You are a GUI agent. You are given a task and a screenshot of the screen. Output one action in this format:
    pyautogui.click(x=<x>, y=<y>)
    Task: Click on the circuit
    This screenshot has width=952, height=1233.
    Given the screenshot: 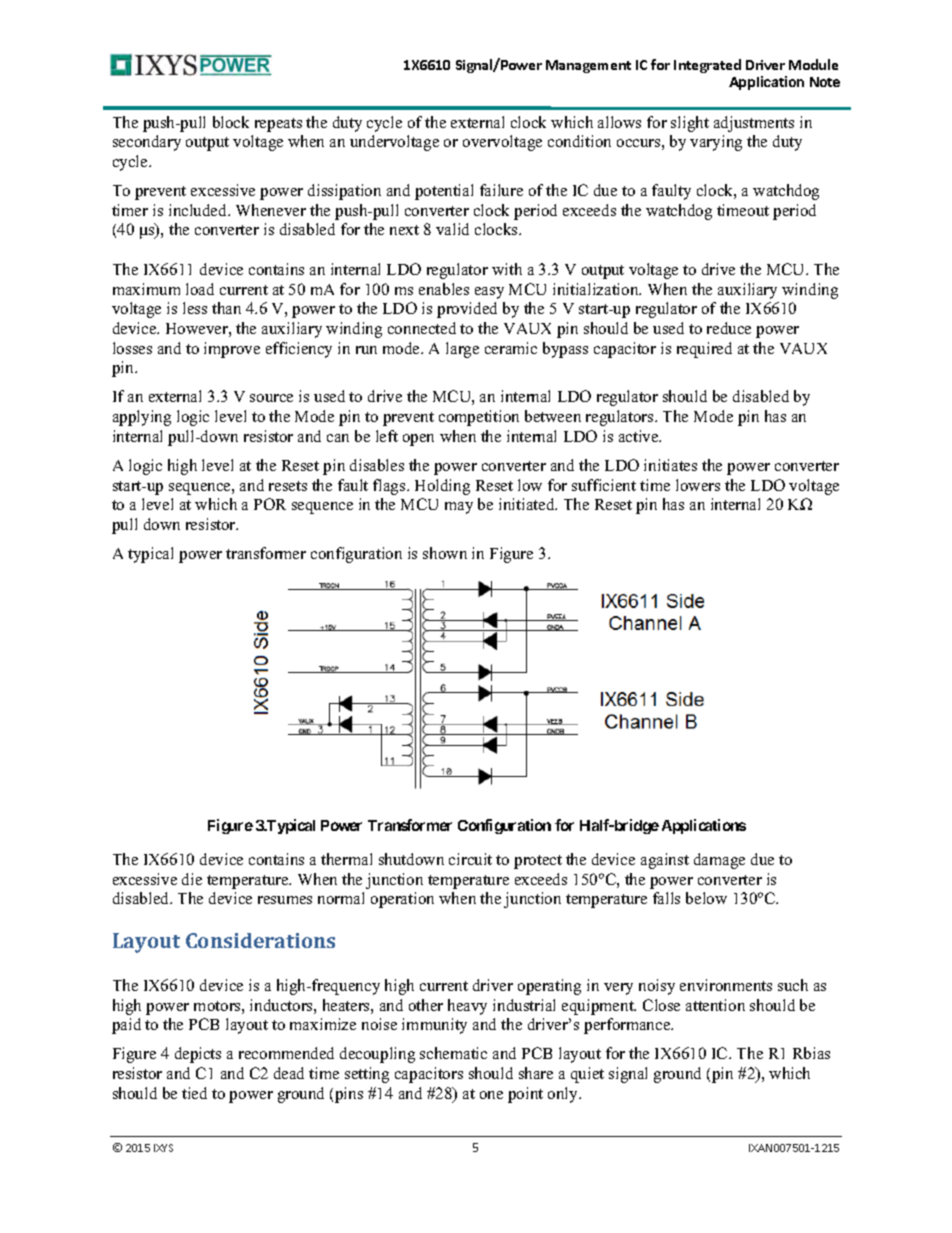 What is the action you would take?
    pyautogui.click(x=470, y=859)
